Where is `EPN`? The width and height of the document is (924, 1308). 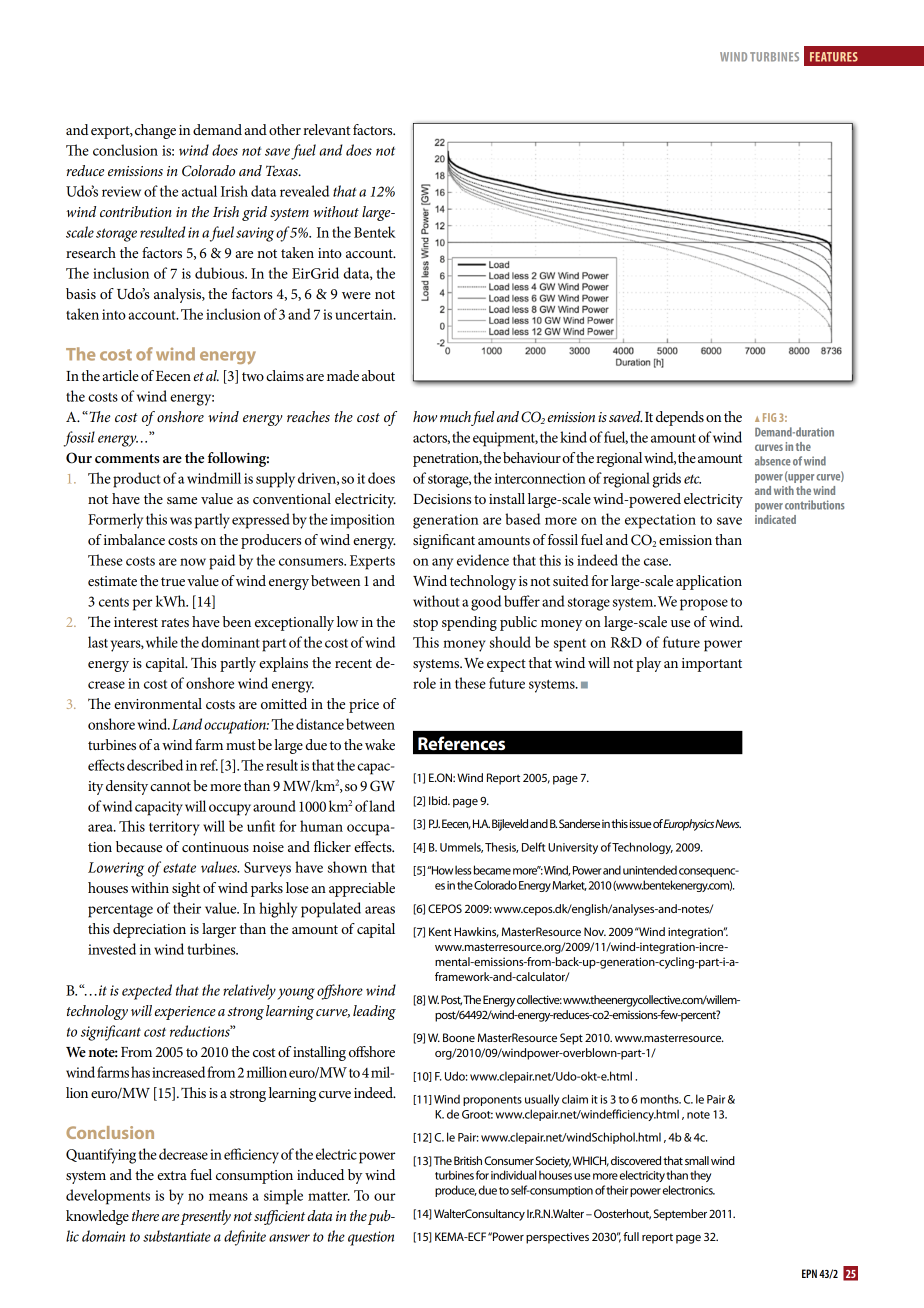
EPN is located at coordinates (809, 1273).
